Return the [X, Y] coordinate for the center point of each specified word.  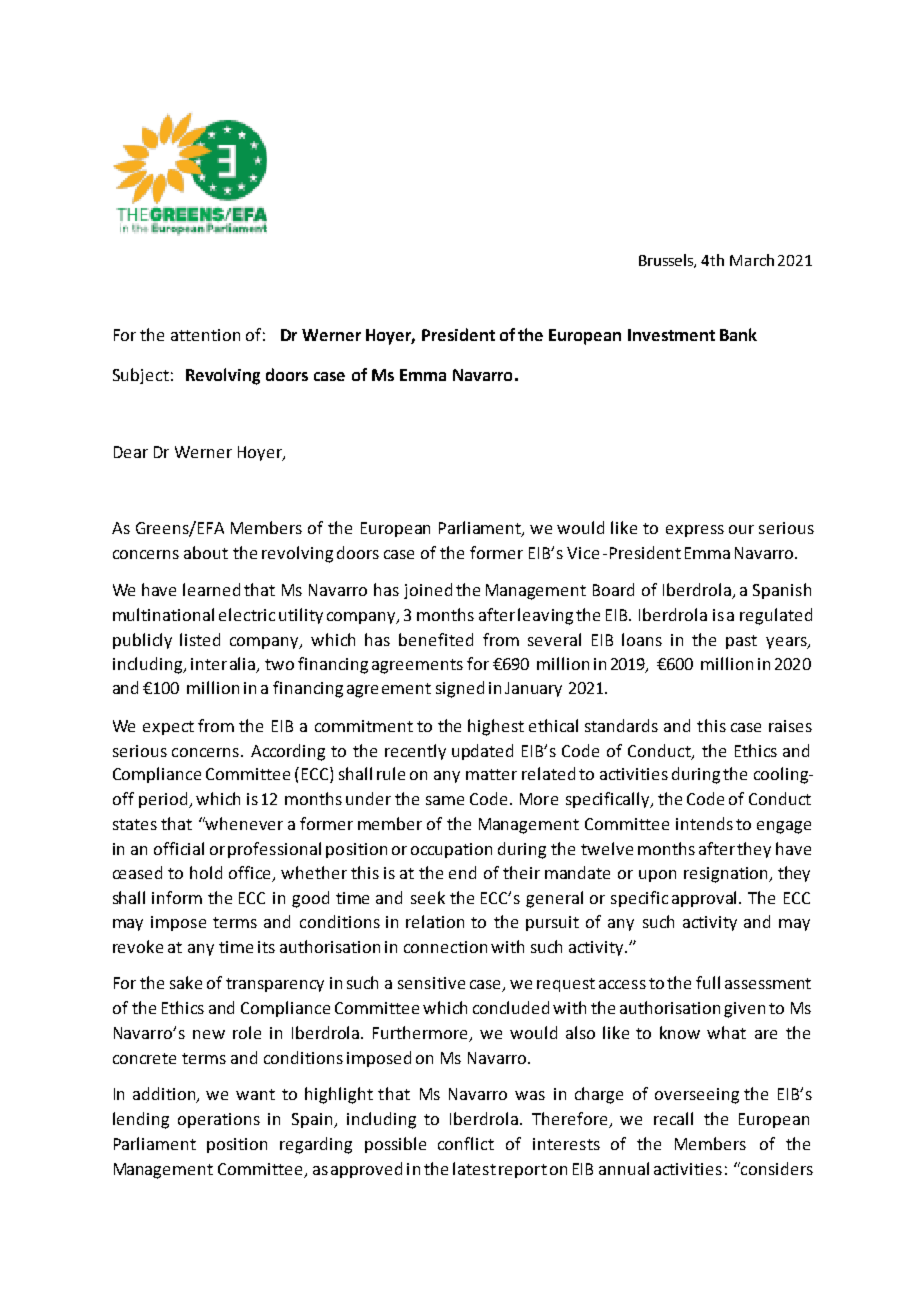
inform [177, 897]
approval [706, 899]
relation [435, 921]
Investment [671, 335]
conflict [466, 1143]
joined [428, 591]
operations [219, 1120]
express [695, 531]
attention [205, 335]
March [752, 260]
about [206, 552]
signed [460, 689]
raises [790, 726]
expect [168, 728]
